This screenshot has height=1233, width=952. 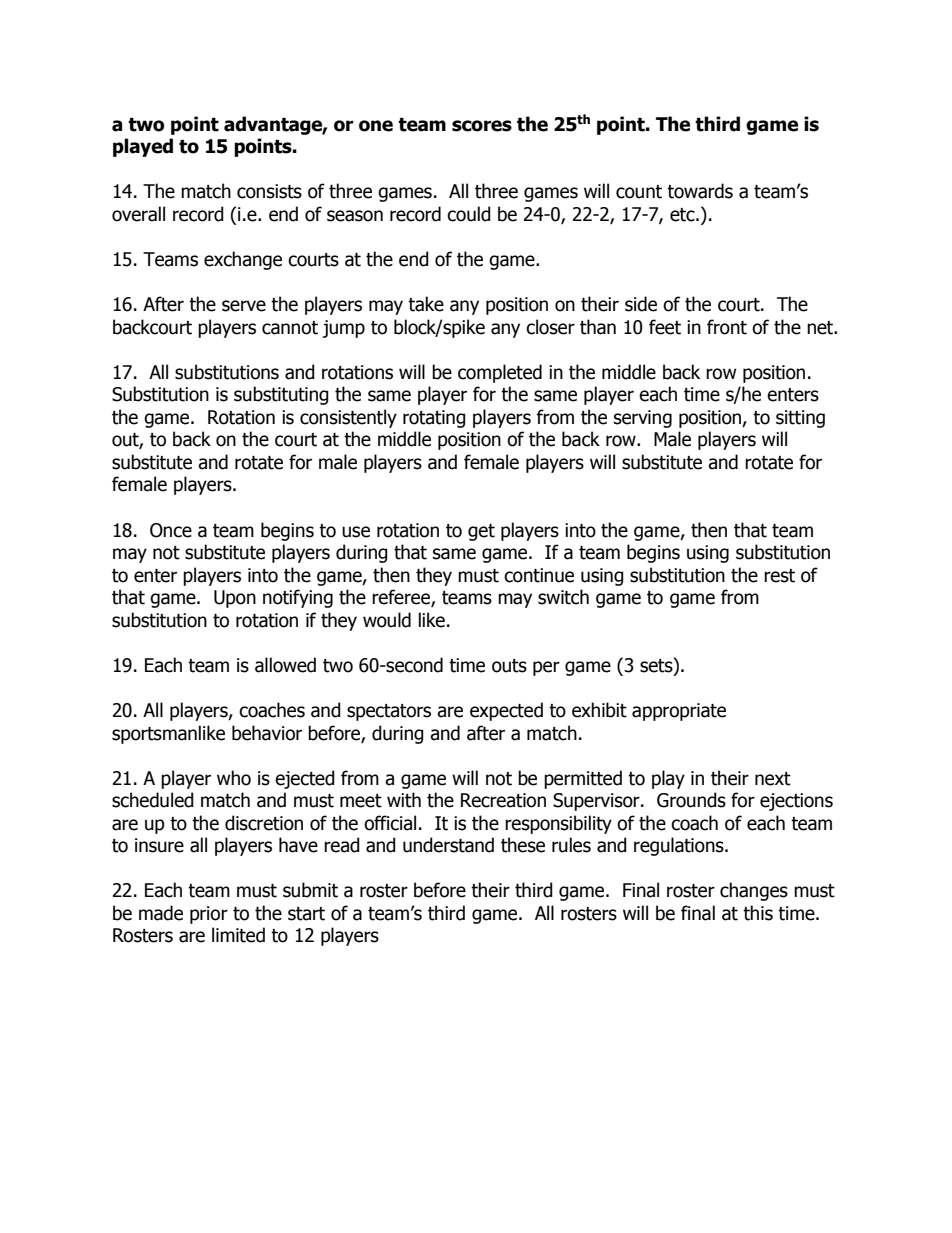 What do you see at coordinates (448, 845) in the screenshot?
I see `understand` at bounding box center [448, 845].
